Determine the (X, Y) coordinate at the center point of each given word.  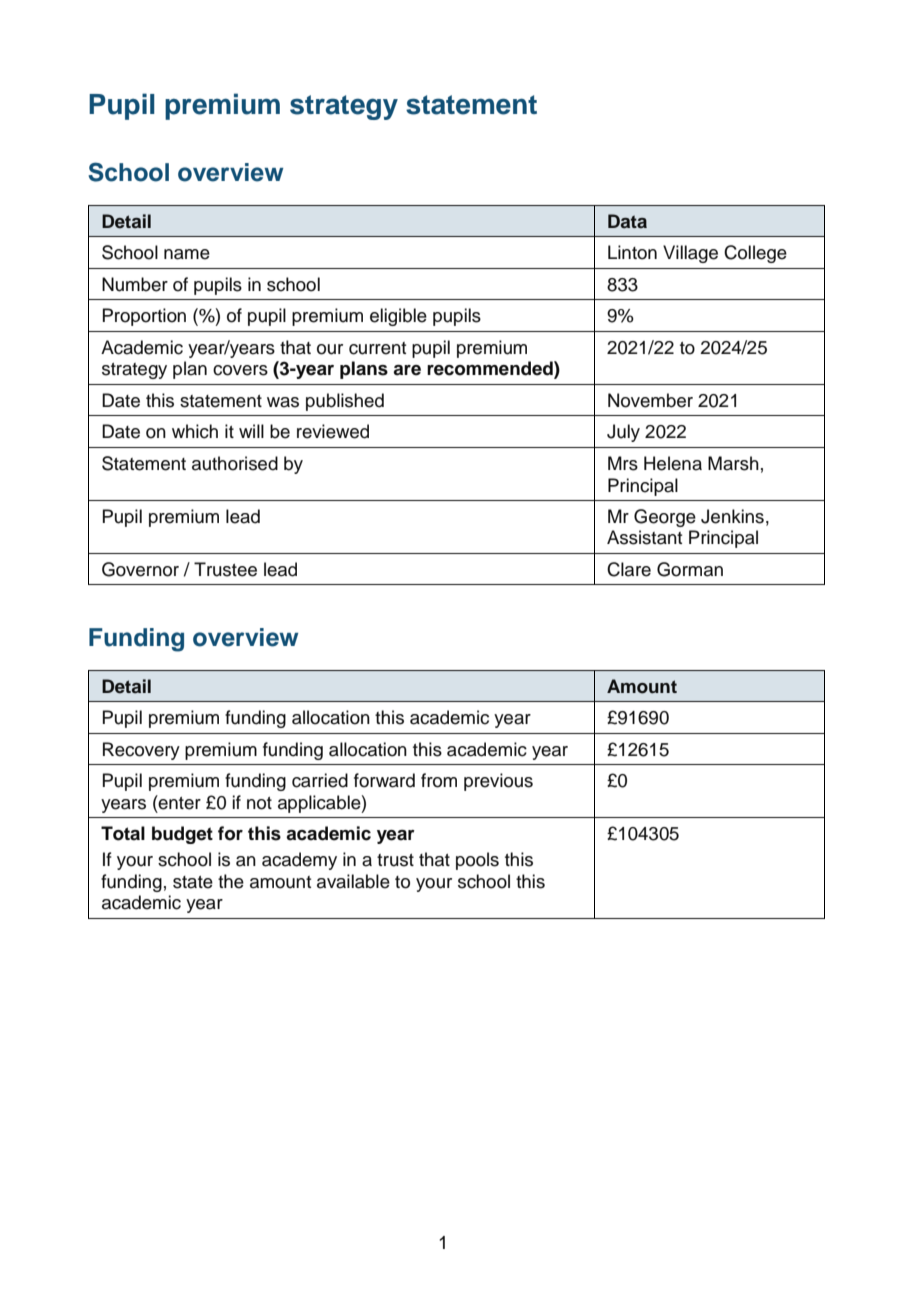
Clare (629, 569)
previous (498, 782)
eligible (398, 317)
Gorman (690, 569)
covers (240, 370)
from (439, 780)
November (650, 400)
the (231, 881)
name (187, 254)
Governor (140, 569)
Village (690, 254)
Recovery (141, 751)
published (345, 402)
